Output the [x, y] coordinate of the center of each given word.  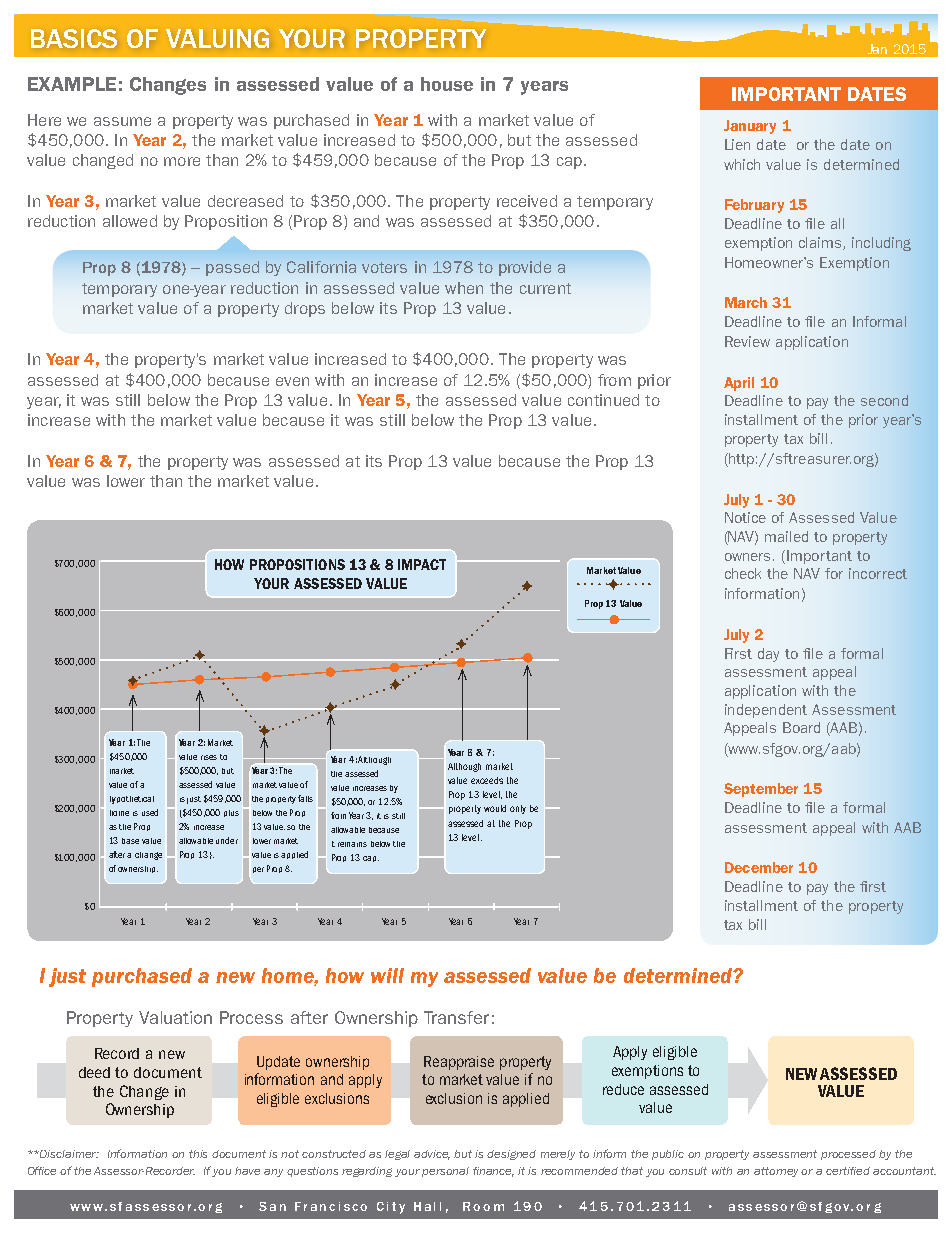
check [743, 573]
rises [209, 757]
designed [511, 1155]
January [750, 127]
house [447, 84]
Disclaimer [68, 1154]
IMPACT [422, 564]
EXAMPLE [72, 84]
